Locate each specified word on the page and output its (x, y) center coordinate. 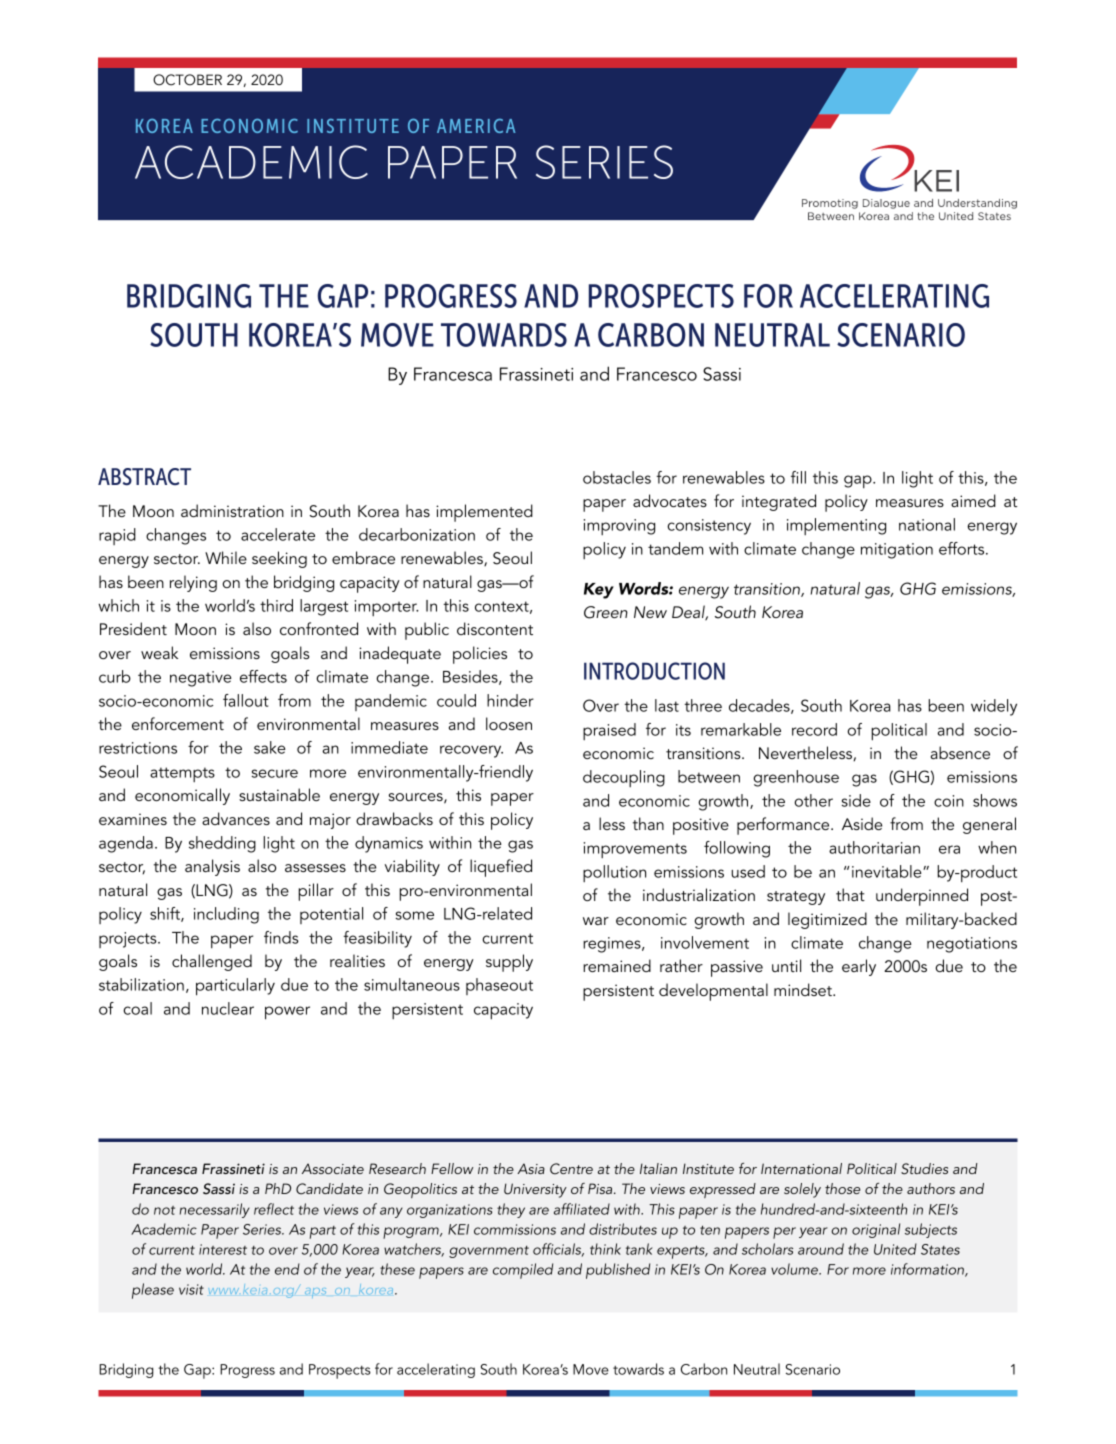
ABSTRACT (144, 477)
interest (223, 1249)
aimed (973, 500)
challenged (212, 962)
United (895, 1249)
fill (798, 477)
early (859, 967)
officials (558, 1250)
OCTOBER (187, 80)
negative (201, 679)
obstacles (617, 477)
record (814, 729)
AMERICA (476, 126)
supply (509, 963)
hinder (510, 700)
